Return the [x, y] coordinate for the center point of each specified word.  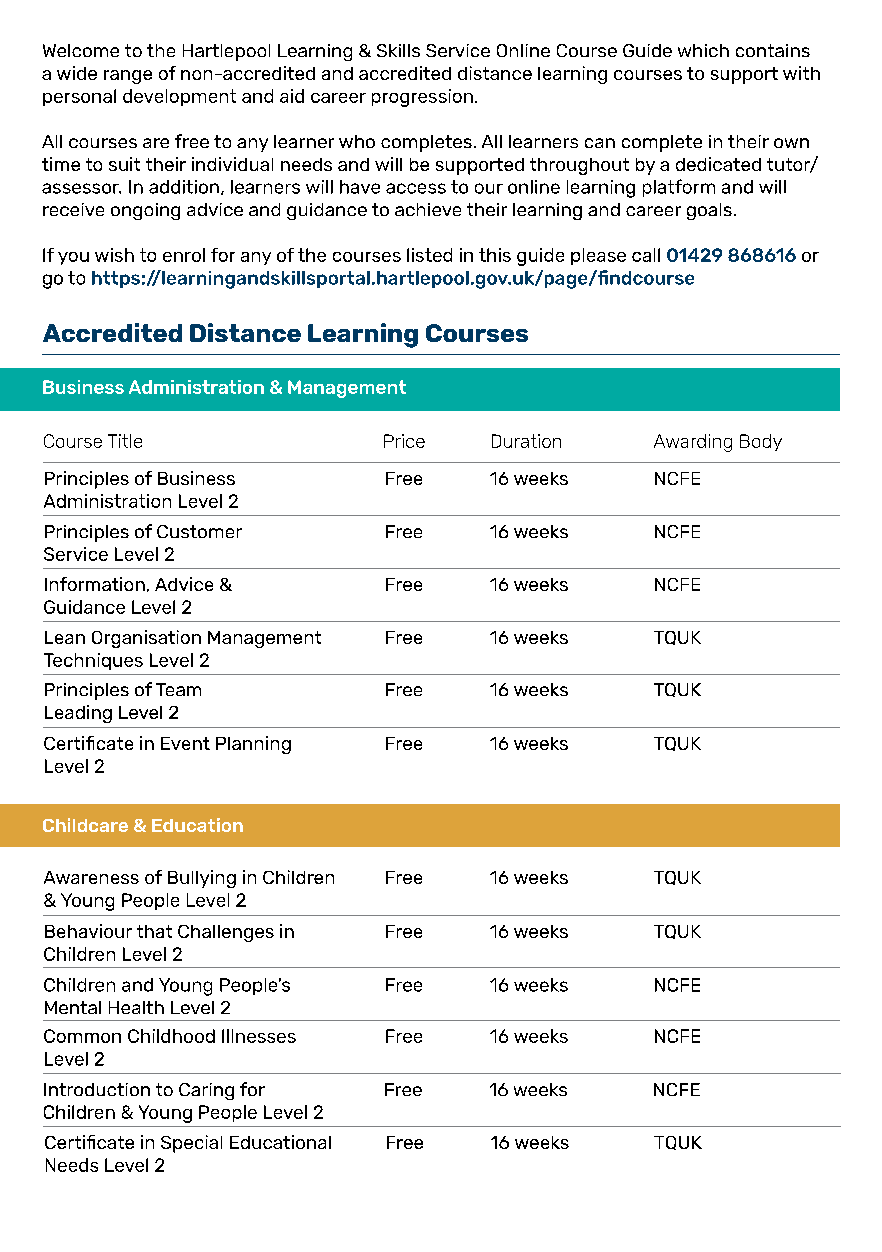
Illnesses [259, 1036]
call [646, 255]
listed [429, 255]
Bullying [202, 879]
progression [422, 98]
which [703, 50]
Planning [253, 745]
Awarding [693, 443]
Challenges [226, 933]
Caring [206, 1091]
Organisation [146, 639]
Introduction [97, 1089]
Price [404, 441]
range [128, 77]
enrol [184, 255]
